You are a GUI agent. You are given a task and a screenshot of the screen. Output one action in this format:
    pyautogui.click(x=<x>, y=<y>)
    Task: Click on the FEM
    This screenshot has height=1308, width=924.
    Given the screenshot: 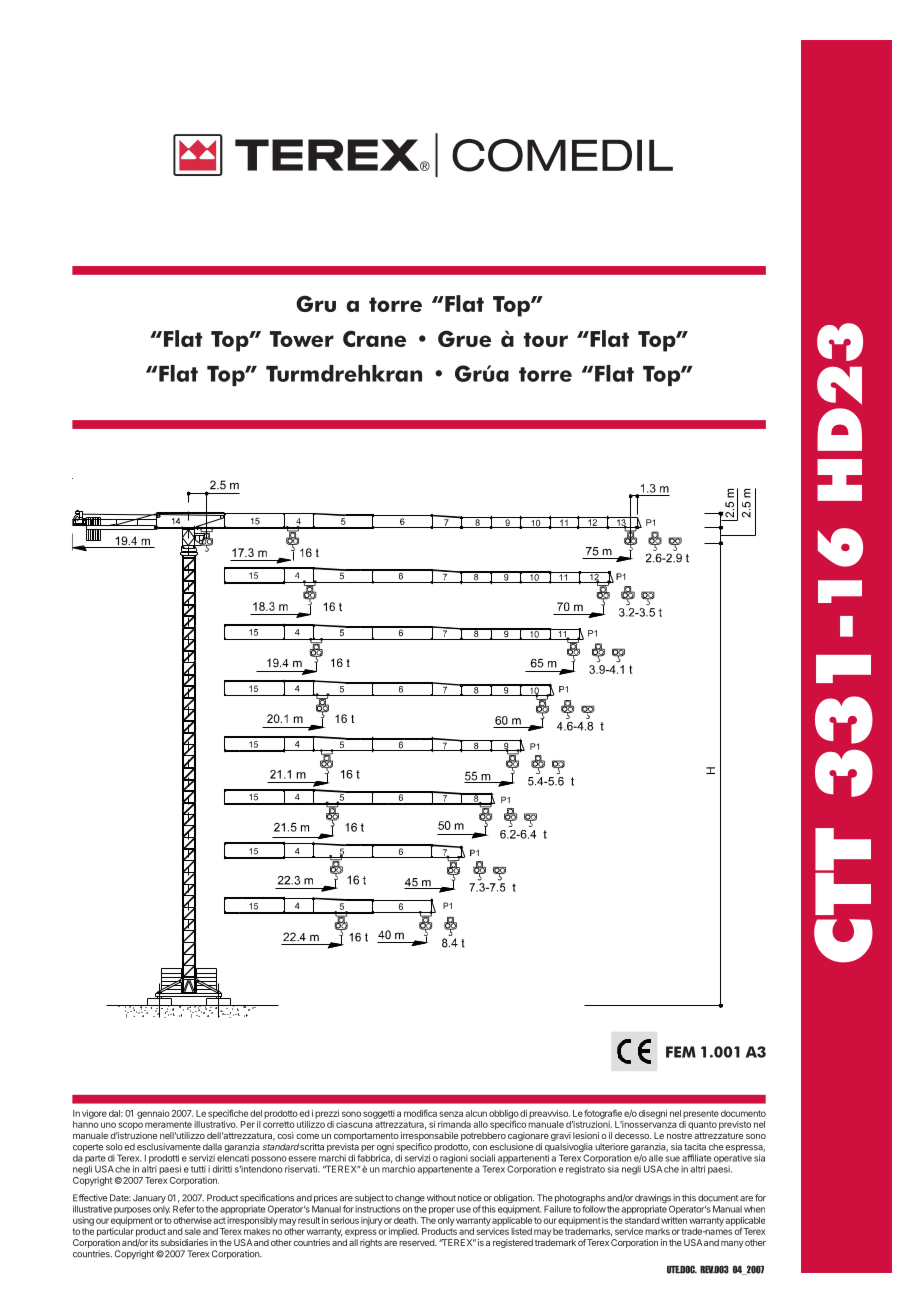 What is the action you would take?
    pyautogui.click(x=681, y=1052)
